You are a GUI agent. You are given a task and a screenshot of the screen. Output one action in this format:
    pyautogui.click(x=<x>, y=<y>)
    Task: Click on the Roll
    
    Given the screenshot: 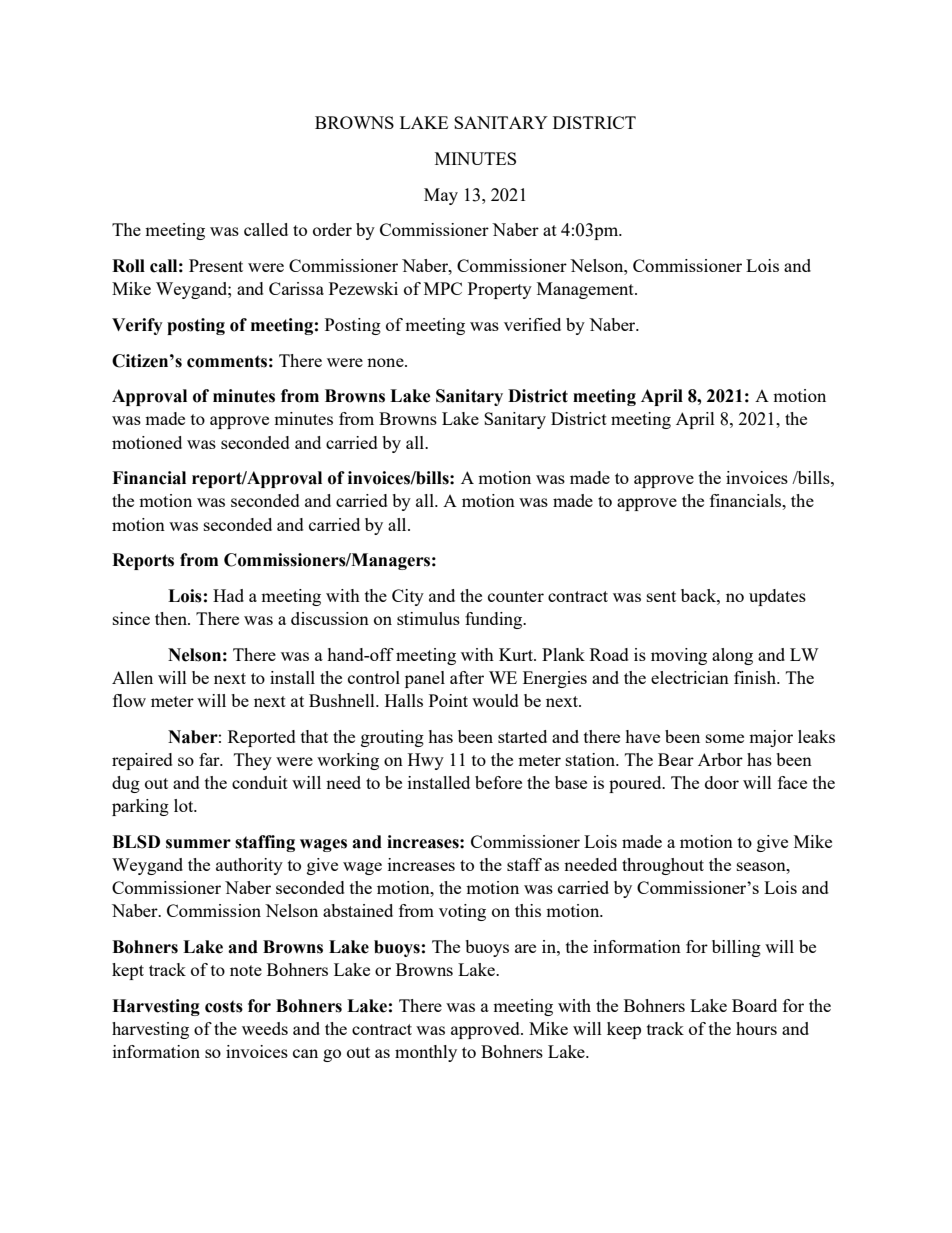 What is the action you would take?
    pyautogui.click(x=128, y=266)
